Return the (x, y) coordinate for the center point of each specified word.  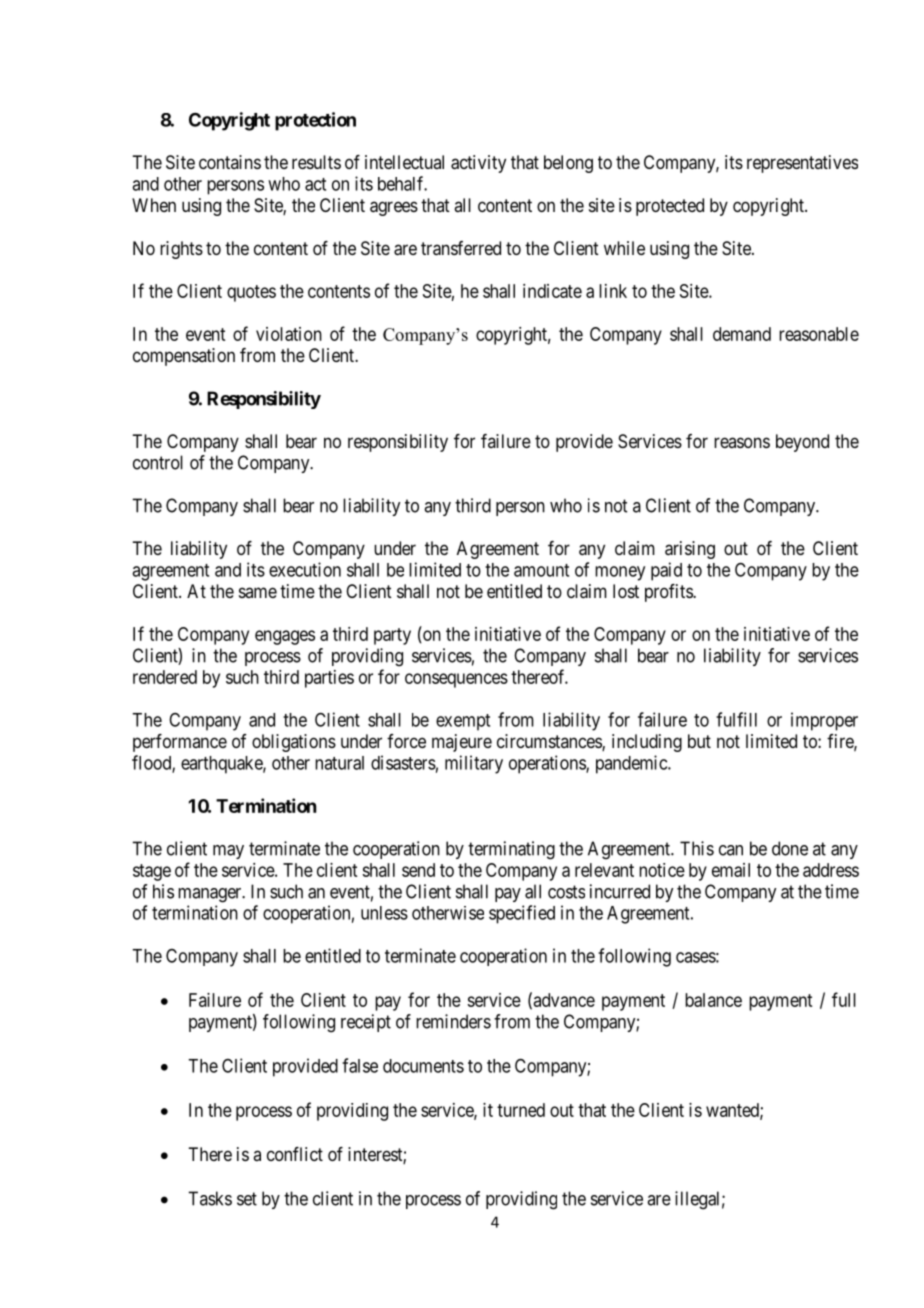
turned (521, 1110)
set (247, 1199)
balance (713, 1000)
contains (230, 162)
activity (478, 164)
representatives (802, 164)
